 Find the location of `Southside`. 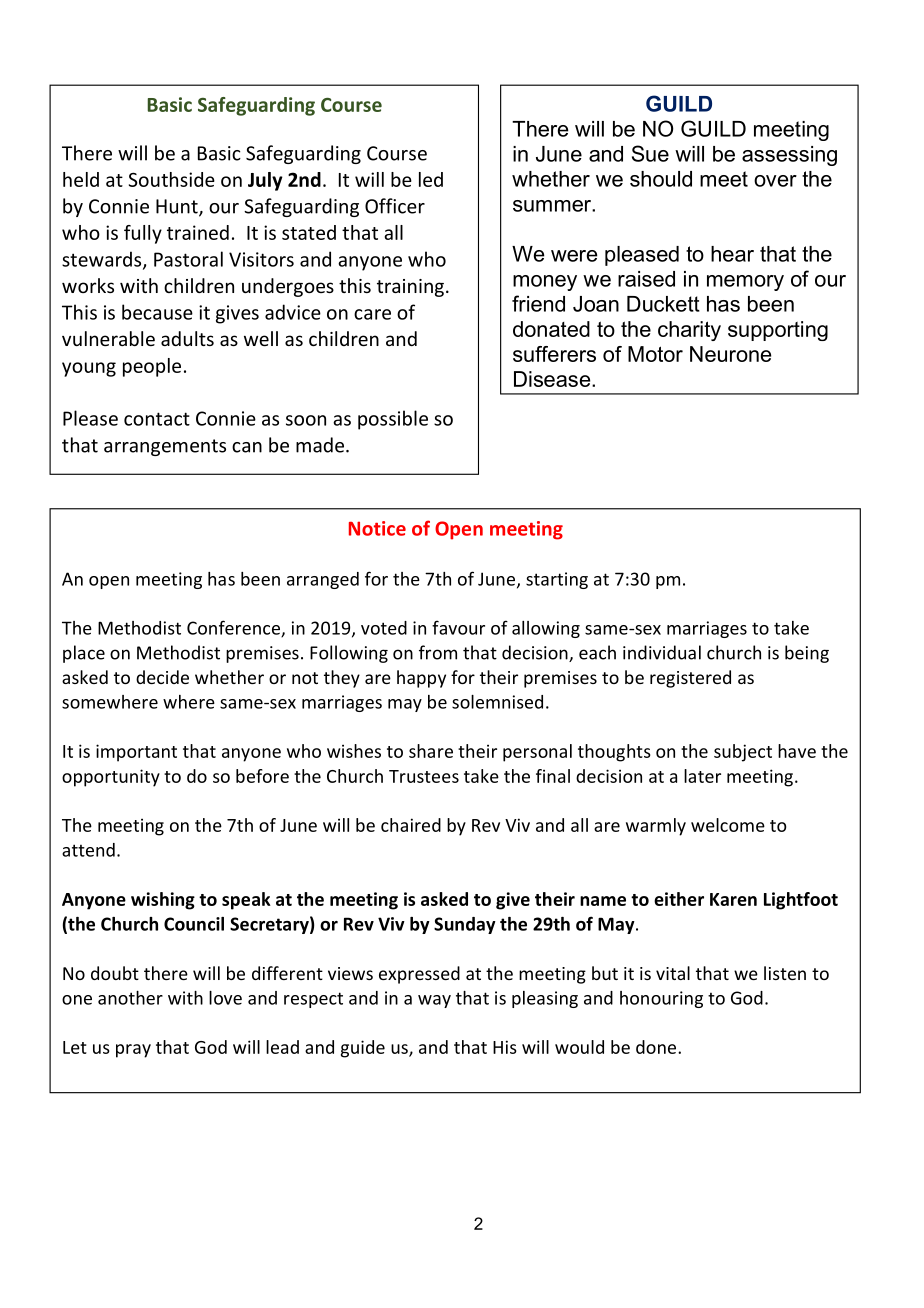

Southside is located at coordinates (172, 179).
